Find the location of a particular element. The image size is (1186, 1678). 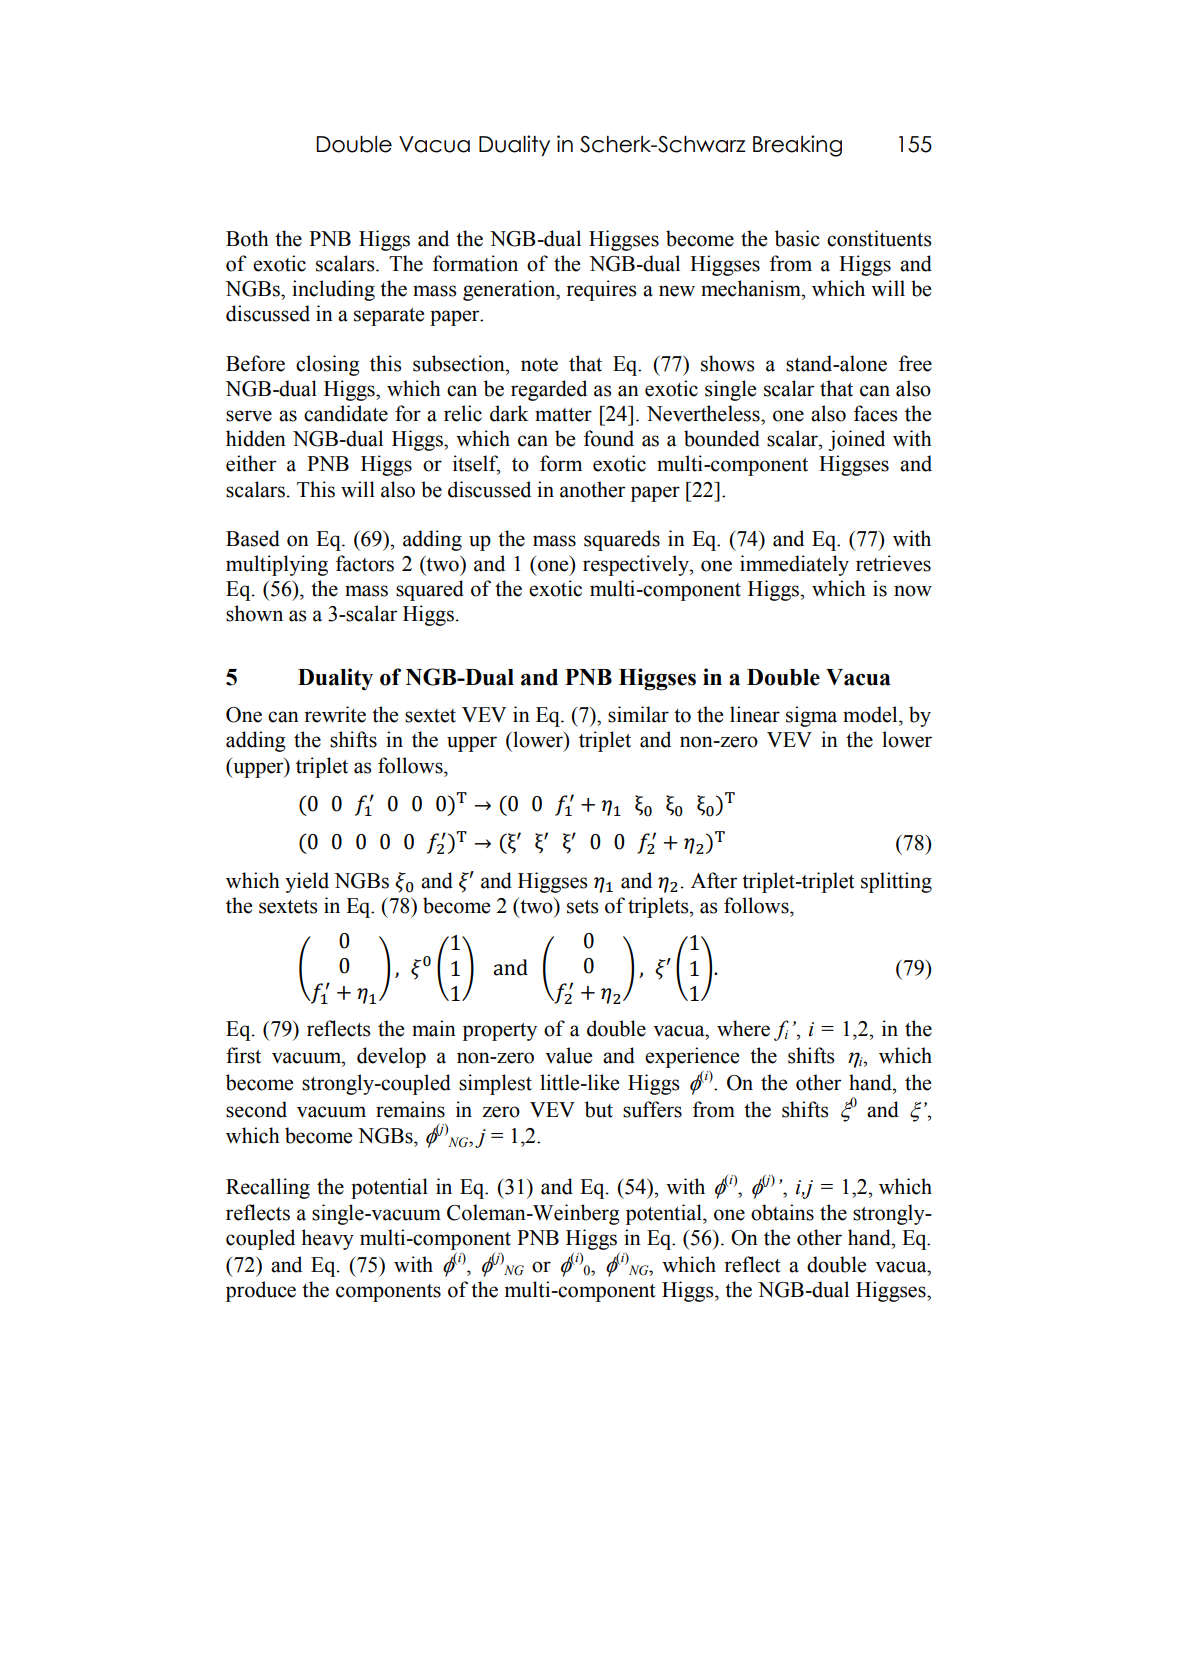

Breaking is located at coordinates (797, 146).
